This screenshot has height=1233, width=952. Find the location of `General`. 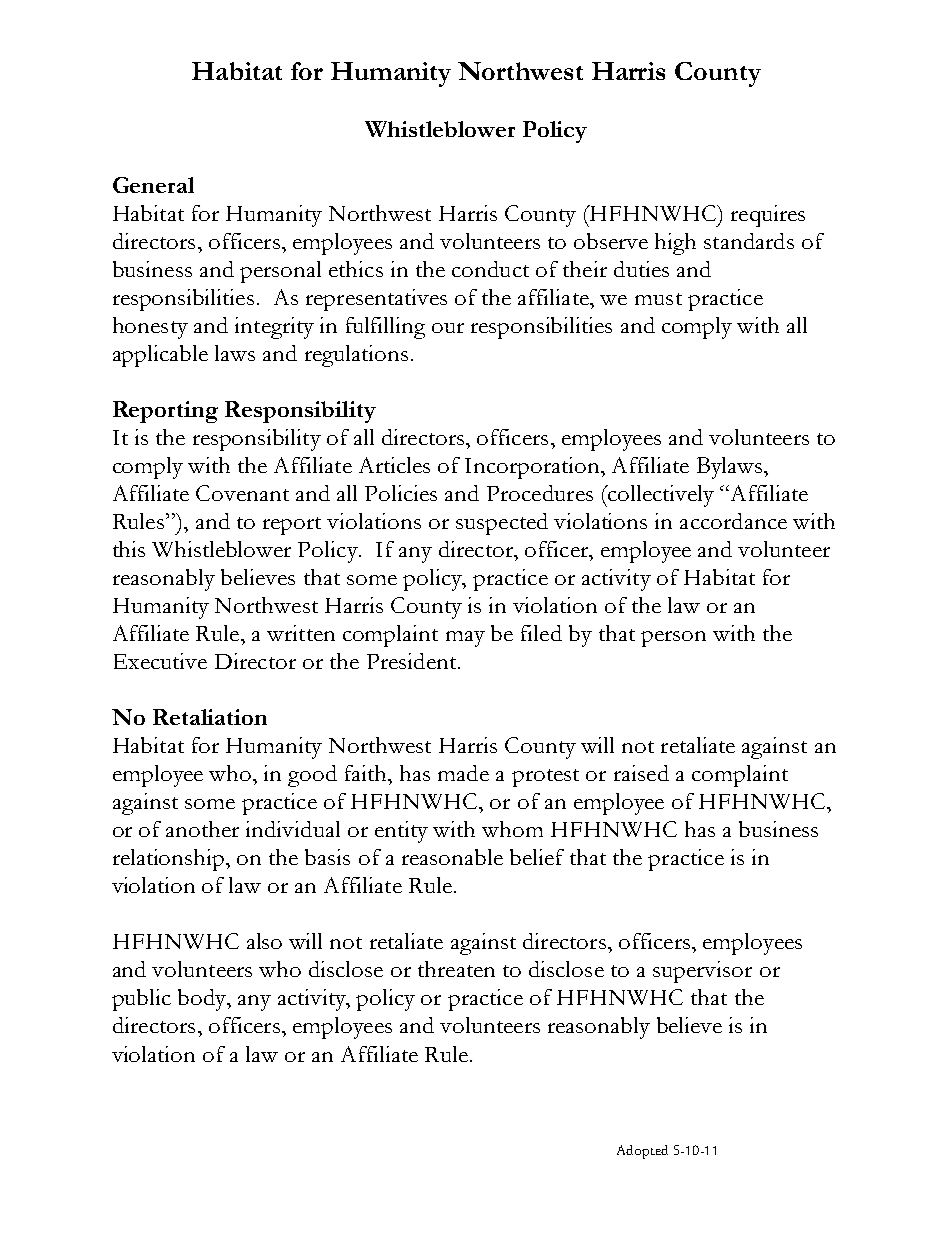

General is located at coordinates (153, 185).
